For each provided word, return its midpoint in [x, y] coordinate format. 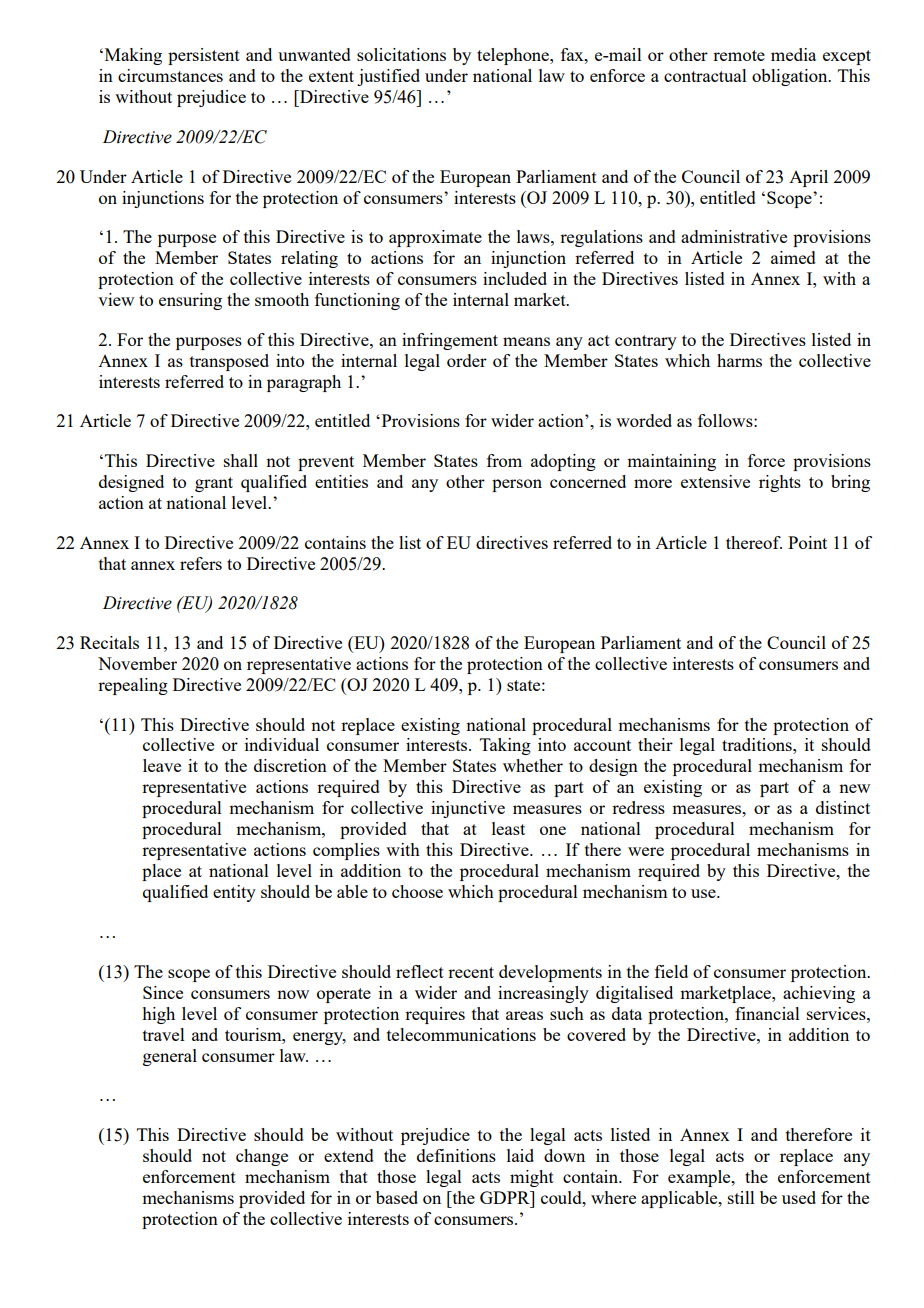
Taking [505, 746]
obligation [791, 77]
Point [807, 542]
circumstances [170, 75]
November [137, 663]
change [262, 1157]
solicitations [401, 54]
